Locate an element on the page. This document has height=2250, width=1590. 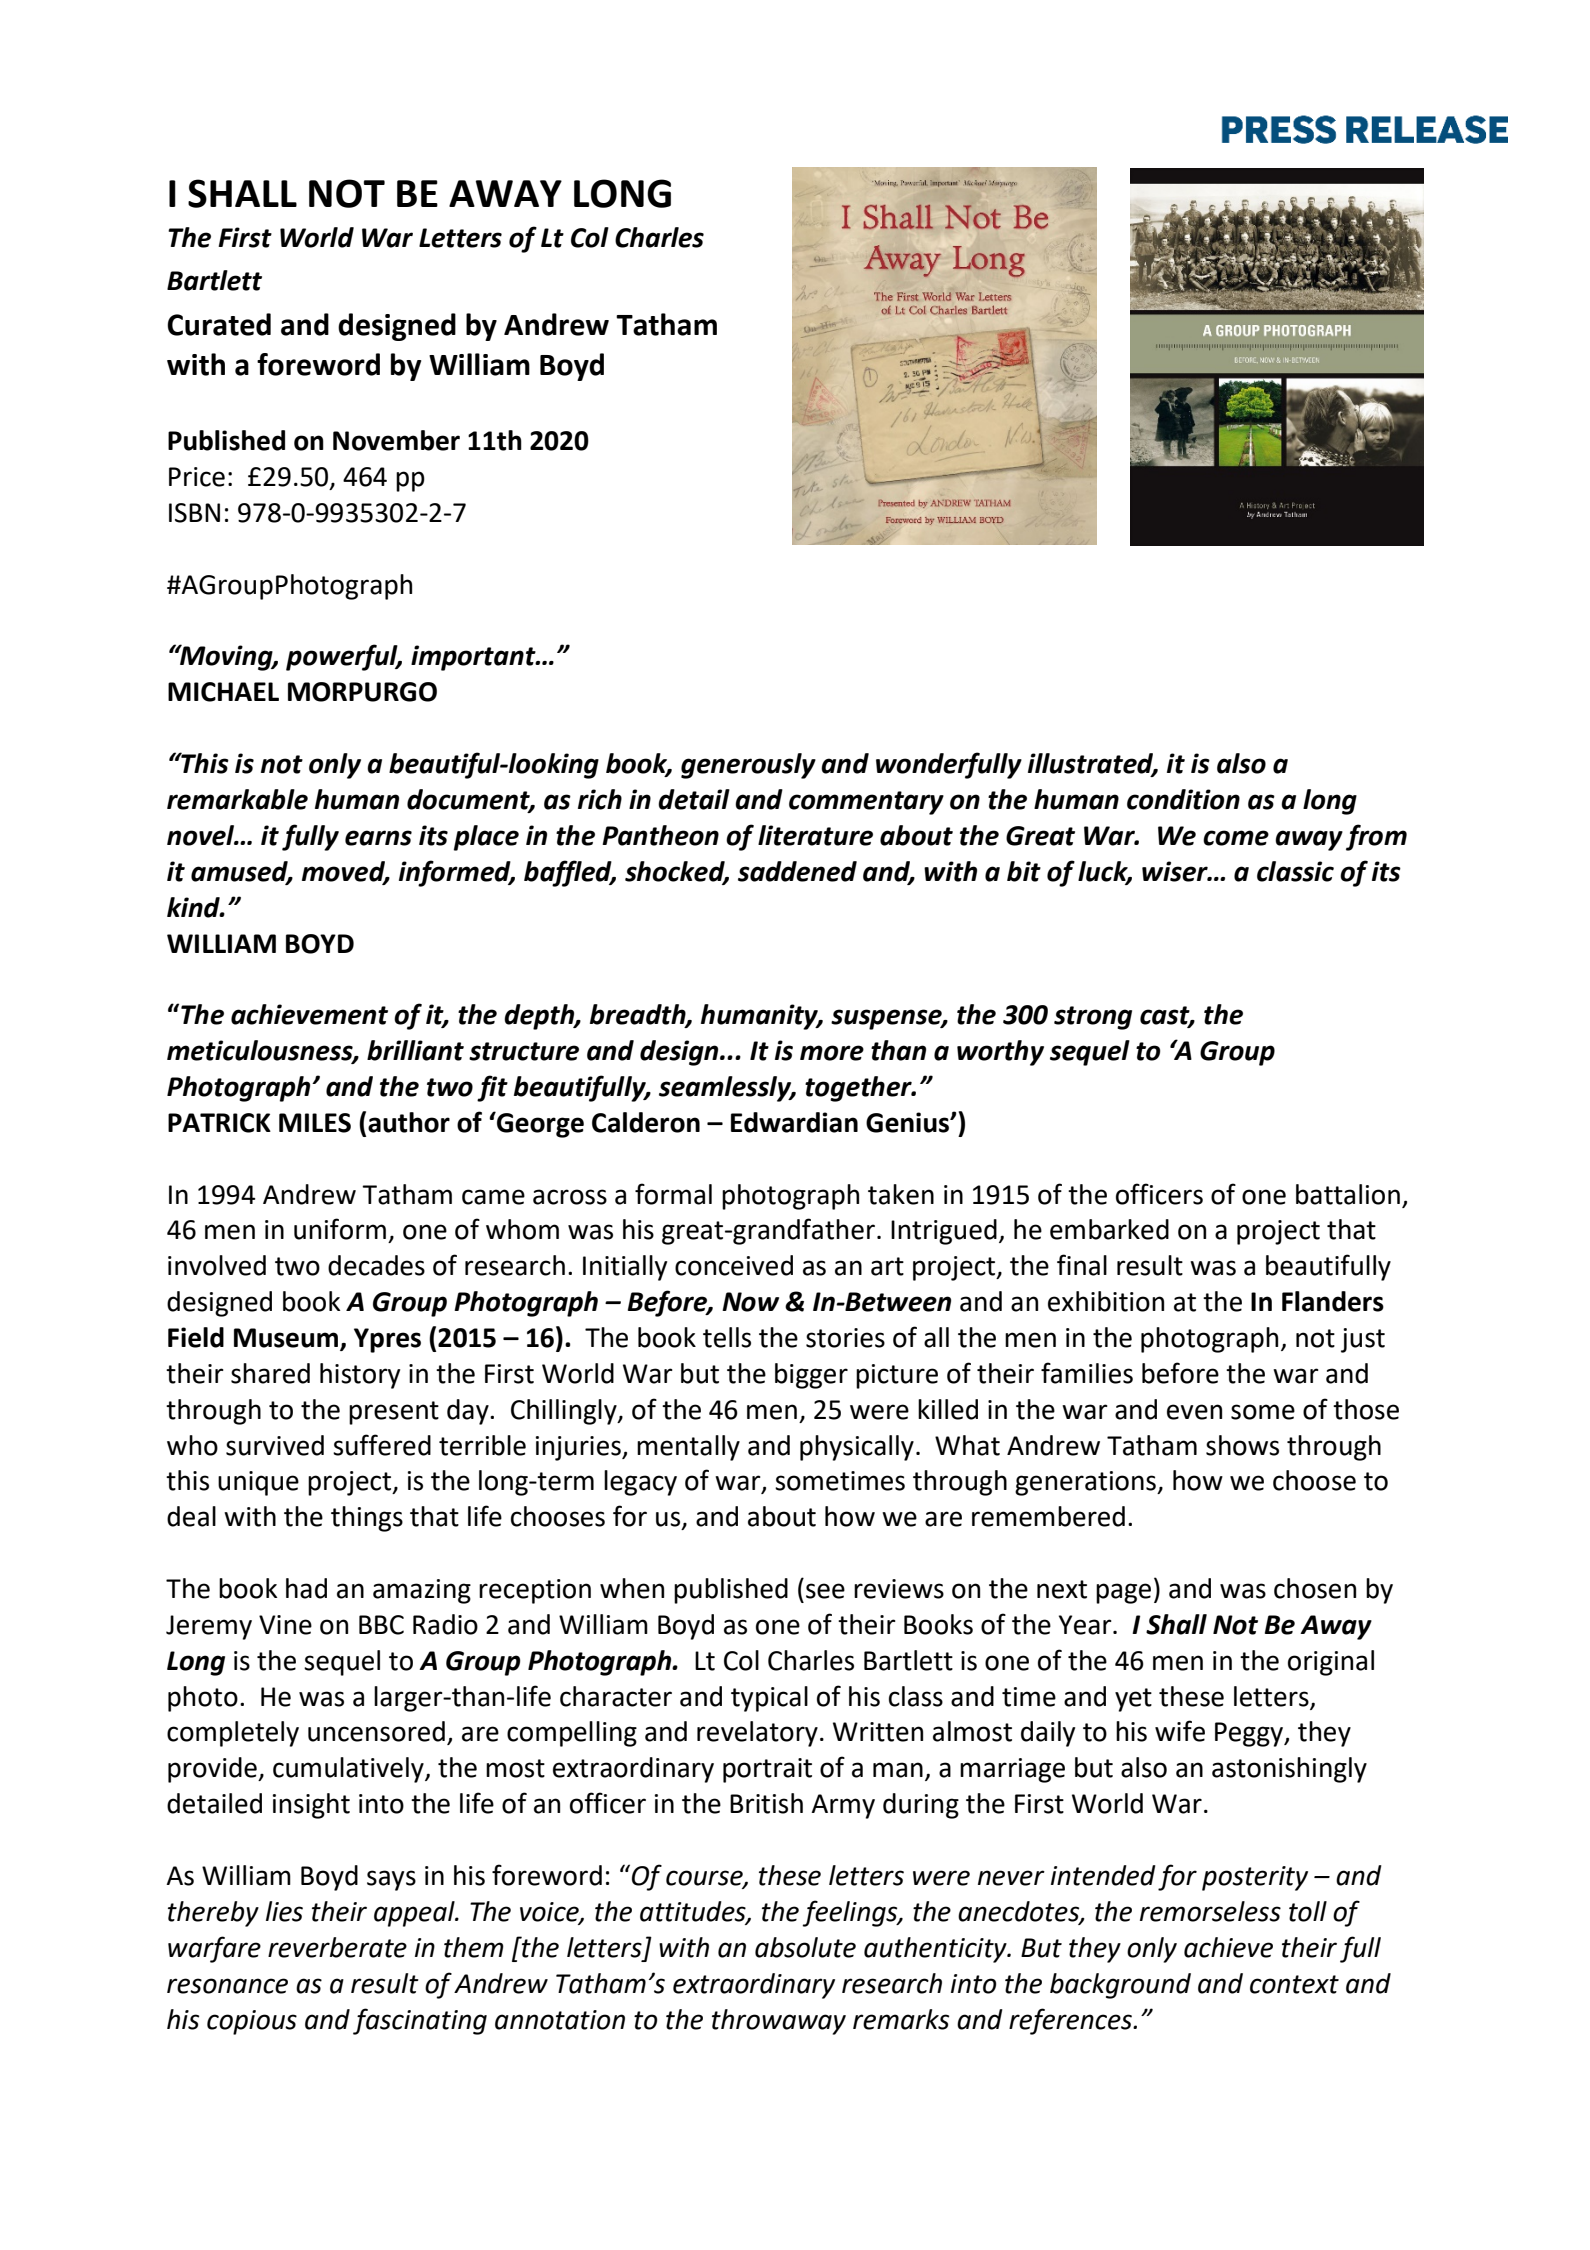
reverberate is located at coordinates (337, 1947).
